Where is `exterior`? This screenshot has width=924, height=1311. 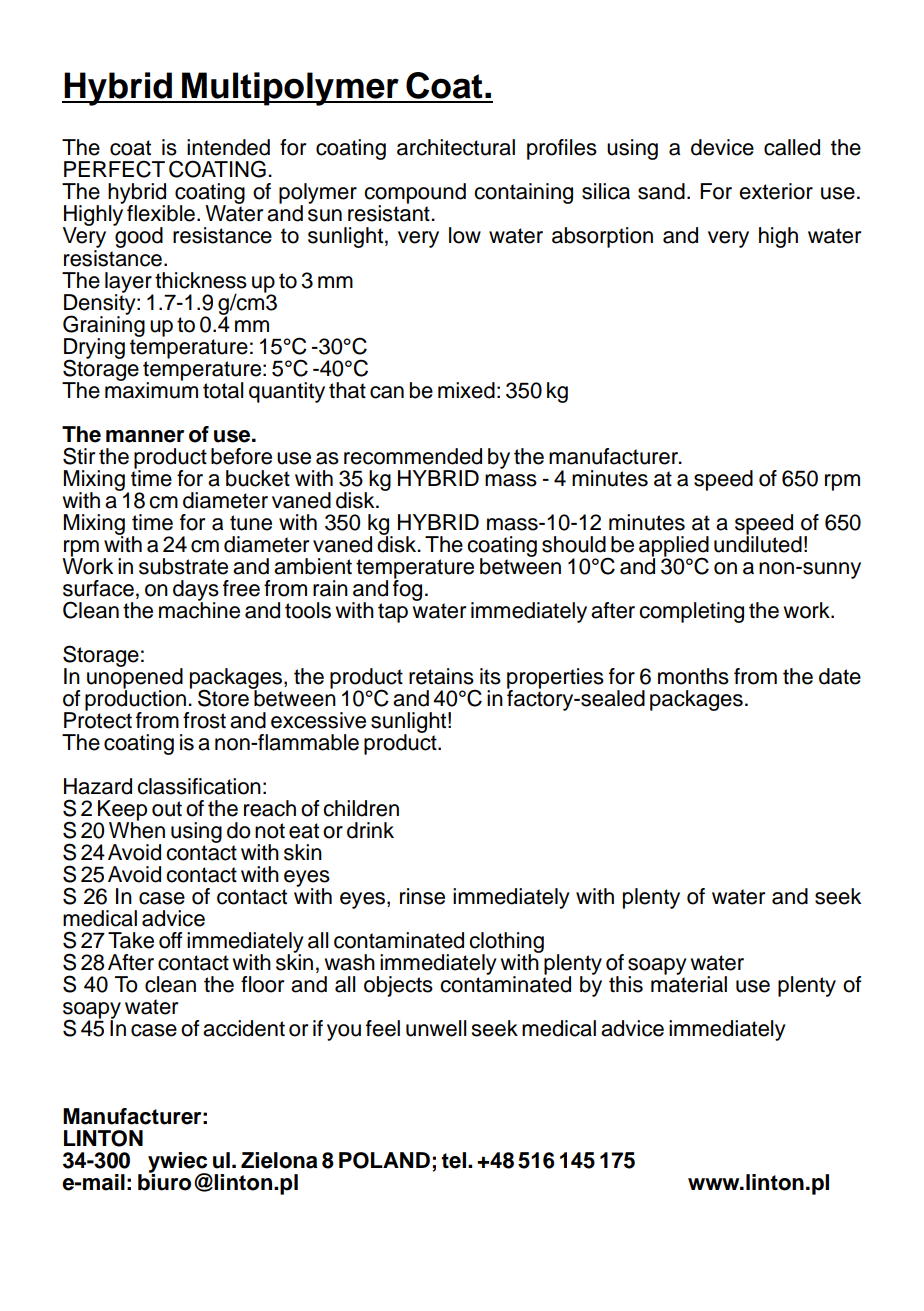
exterior is located at coordinates (776, 191).
